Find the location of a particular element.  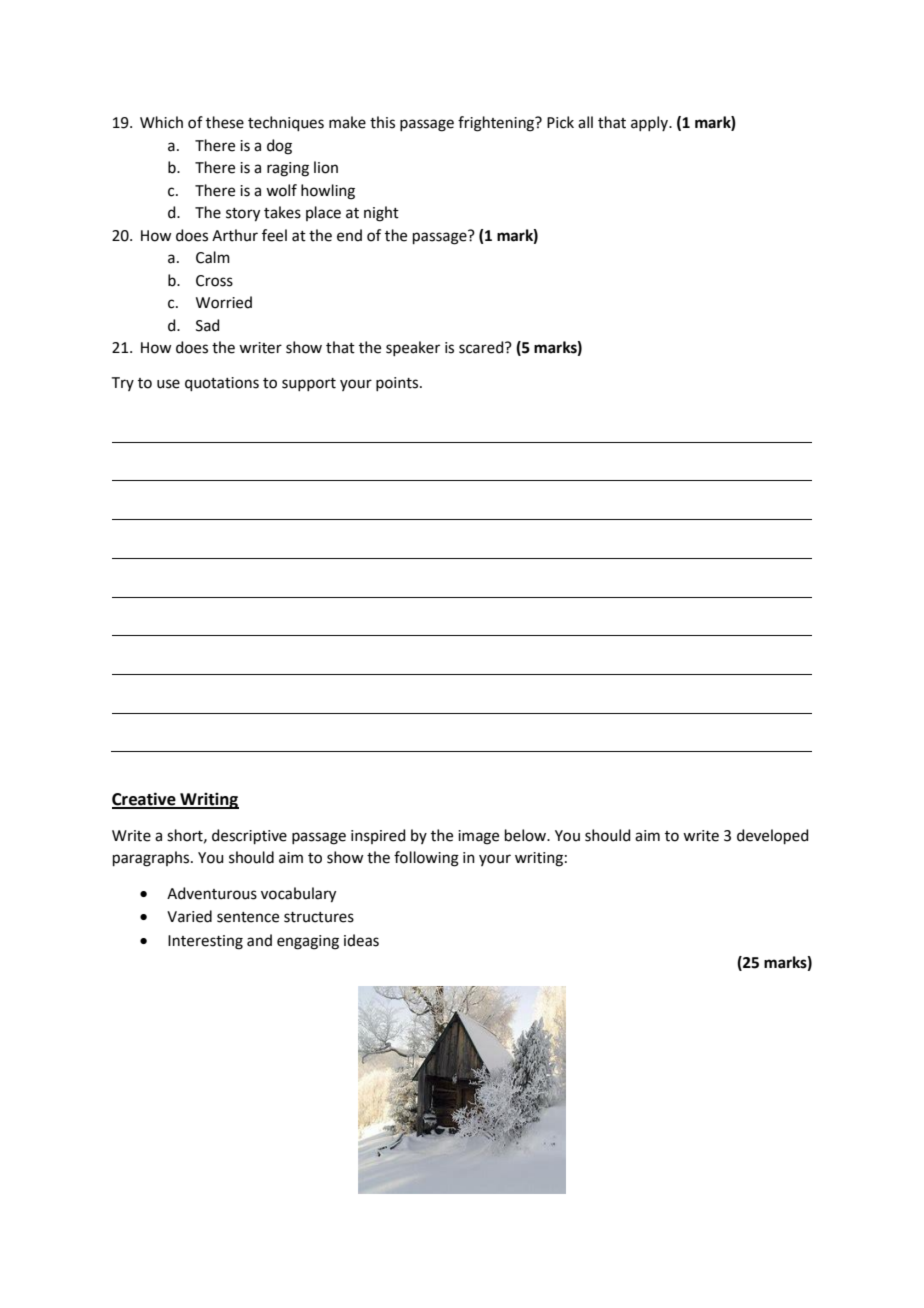

points is located at coordinates (398, 384).
